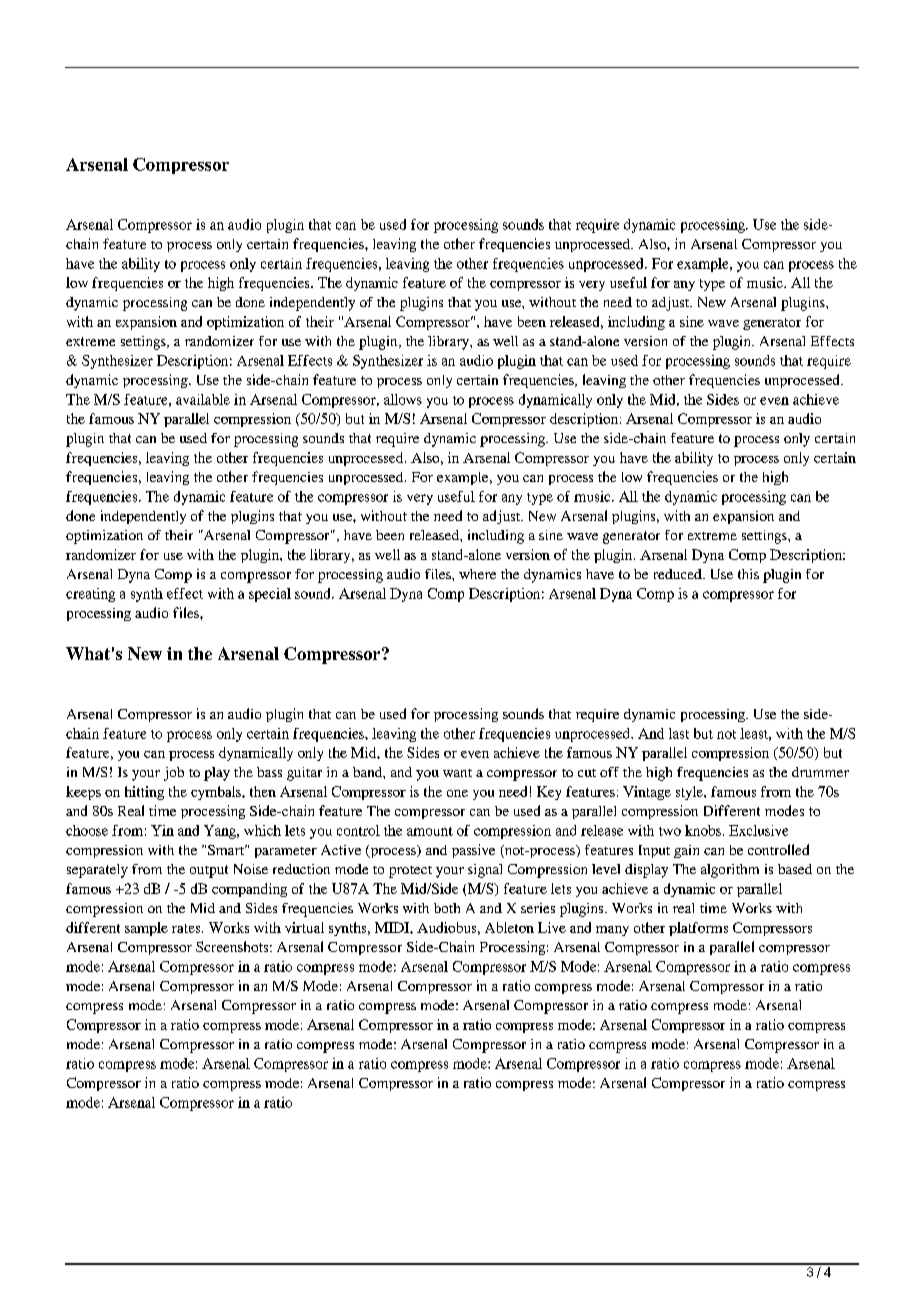  Describe the element at coordinates (820, 772) in the screenshot. I see `drummer` at that location.
